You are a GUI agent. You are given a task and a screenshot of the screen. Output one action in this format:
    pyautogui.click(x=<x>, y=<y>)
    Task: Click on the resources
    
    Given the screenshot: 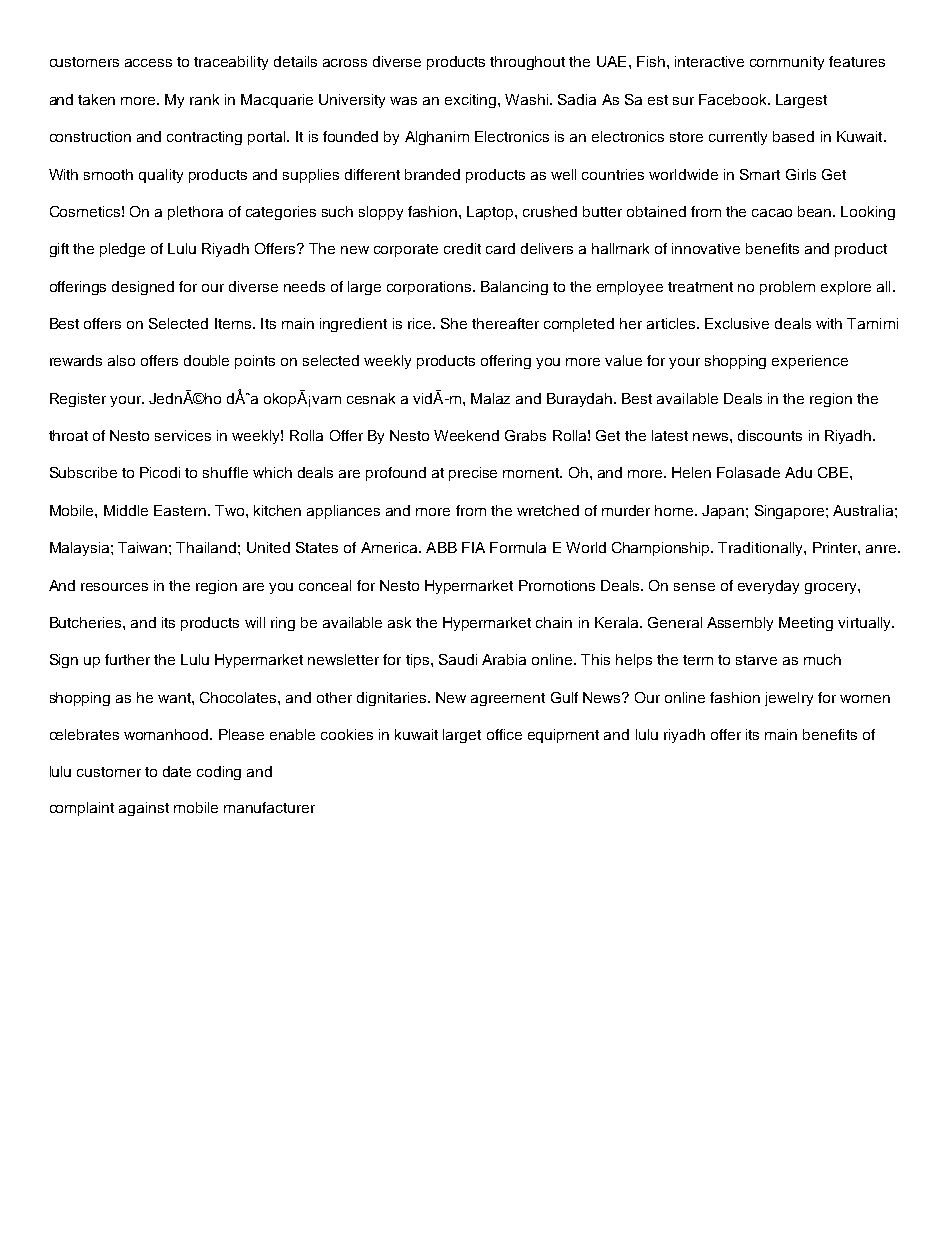 What is the action you would take?
    pyautogui.click(x=114, y=587)
